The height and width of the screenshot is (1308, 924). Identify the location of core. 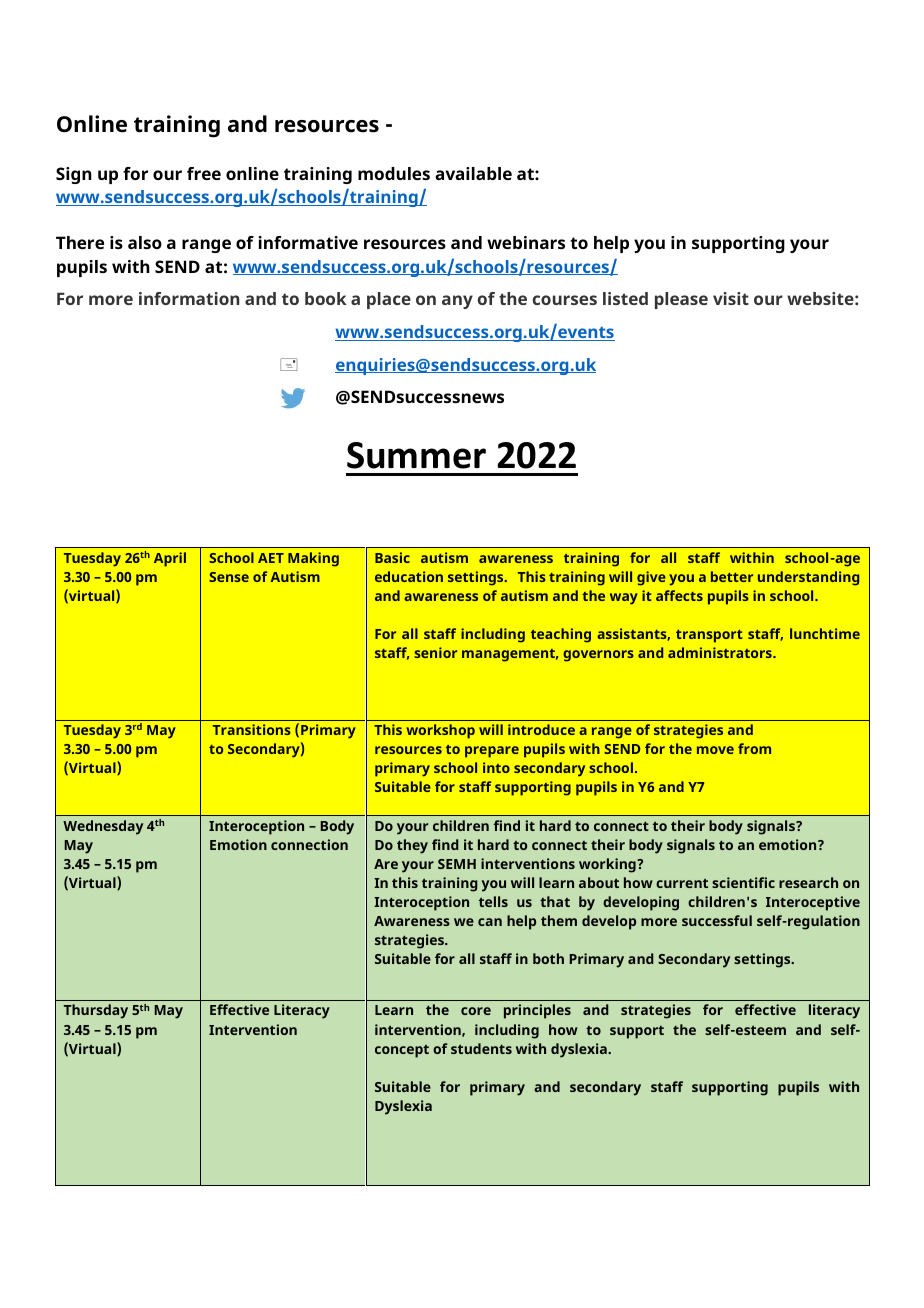
(476, 1011).
